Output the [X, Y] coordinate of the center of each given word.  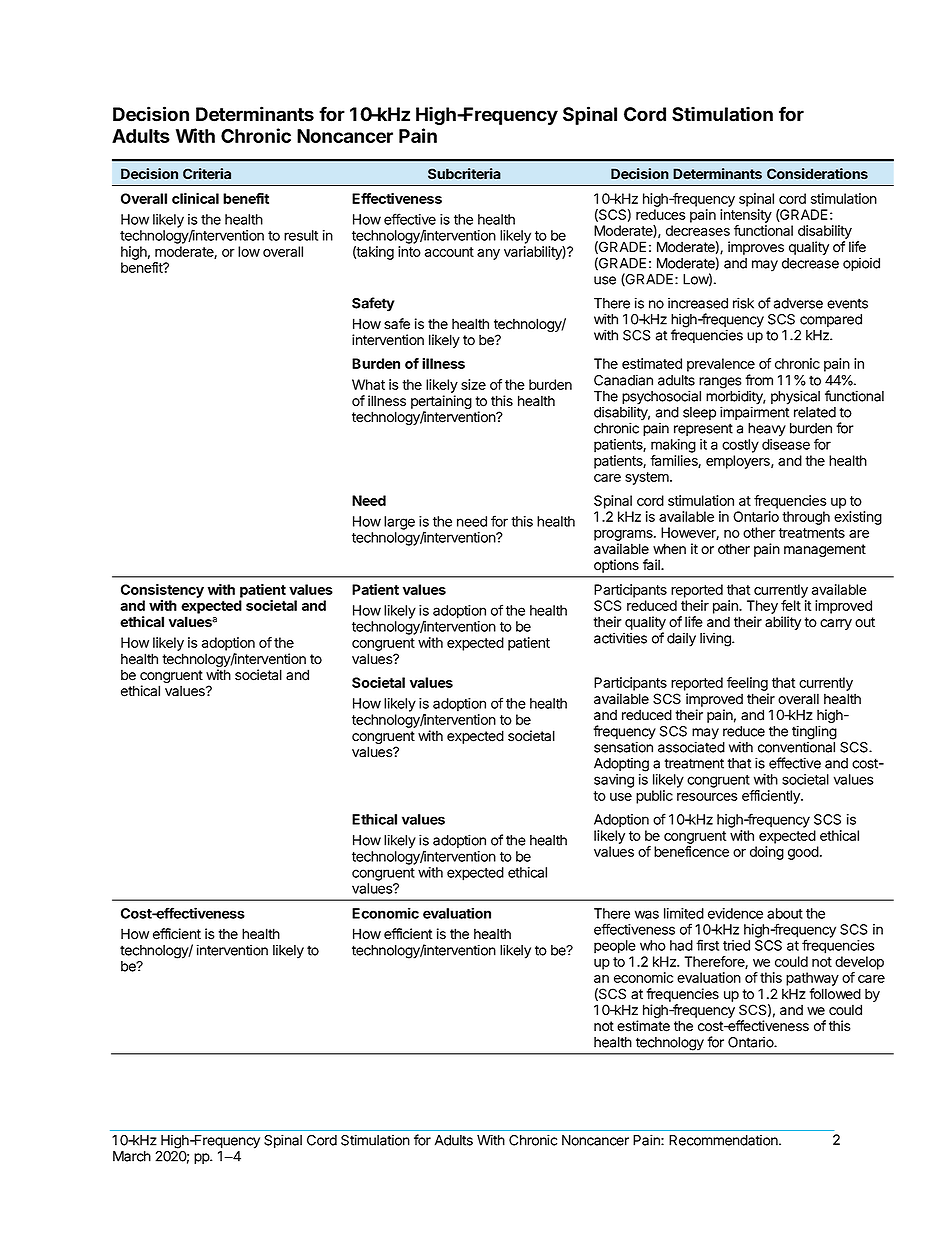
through [806, 518]
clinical [195, 198]
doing [767, 853]
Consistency [162, 591]
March [132, 1156]
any [488, 254]
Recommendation [724, 1140]
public [654, 797]
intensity [746, 216]
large [399, 523]
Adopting [621, 765]
